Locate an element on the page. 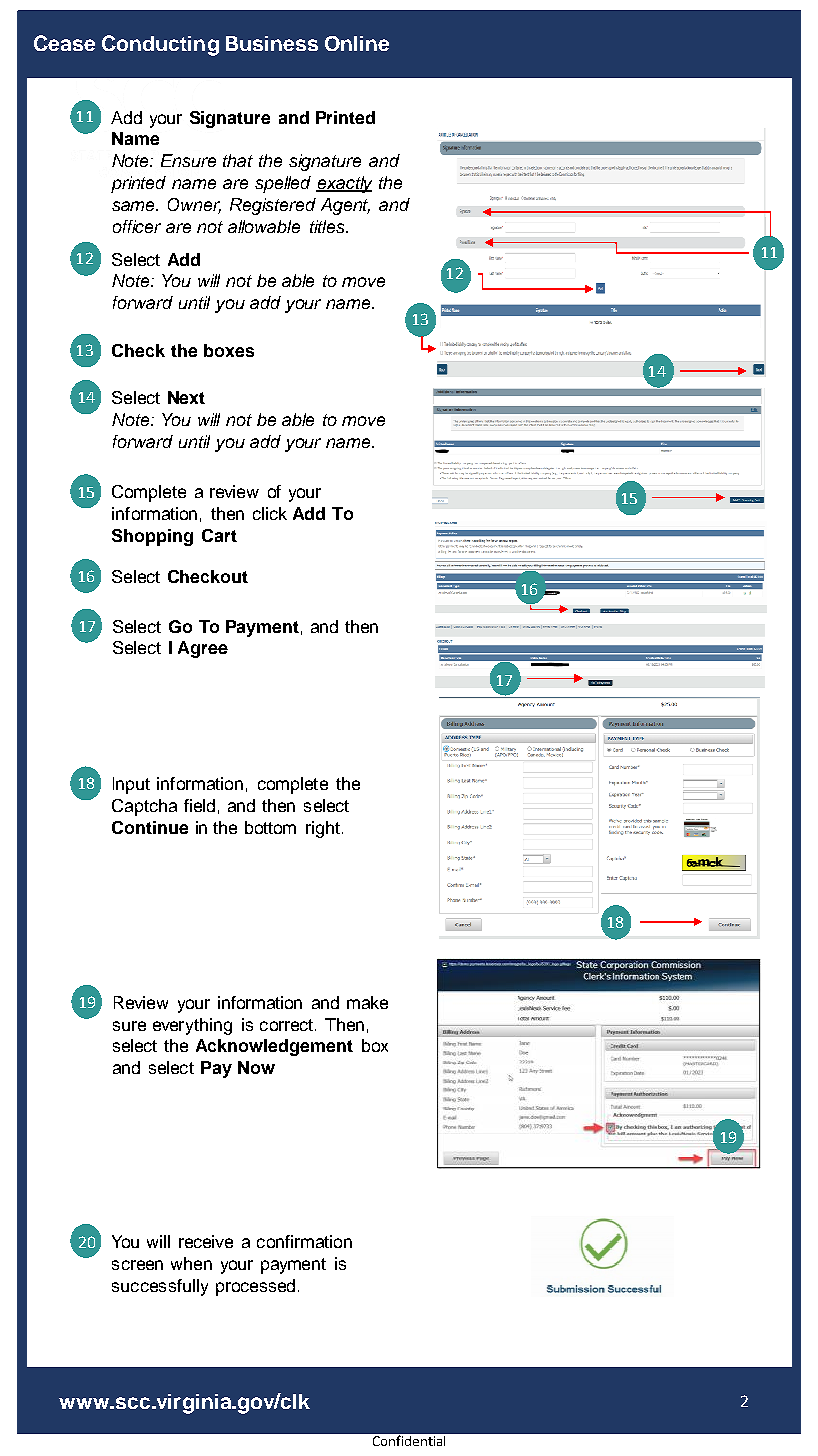 Image resolution: width=818 pixels, height=1456 pixels. Online is located at coordinates (357, 43).
